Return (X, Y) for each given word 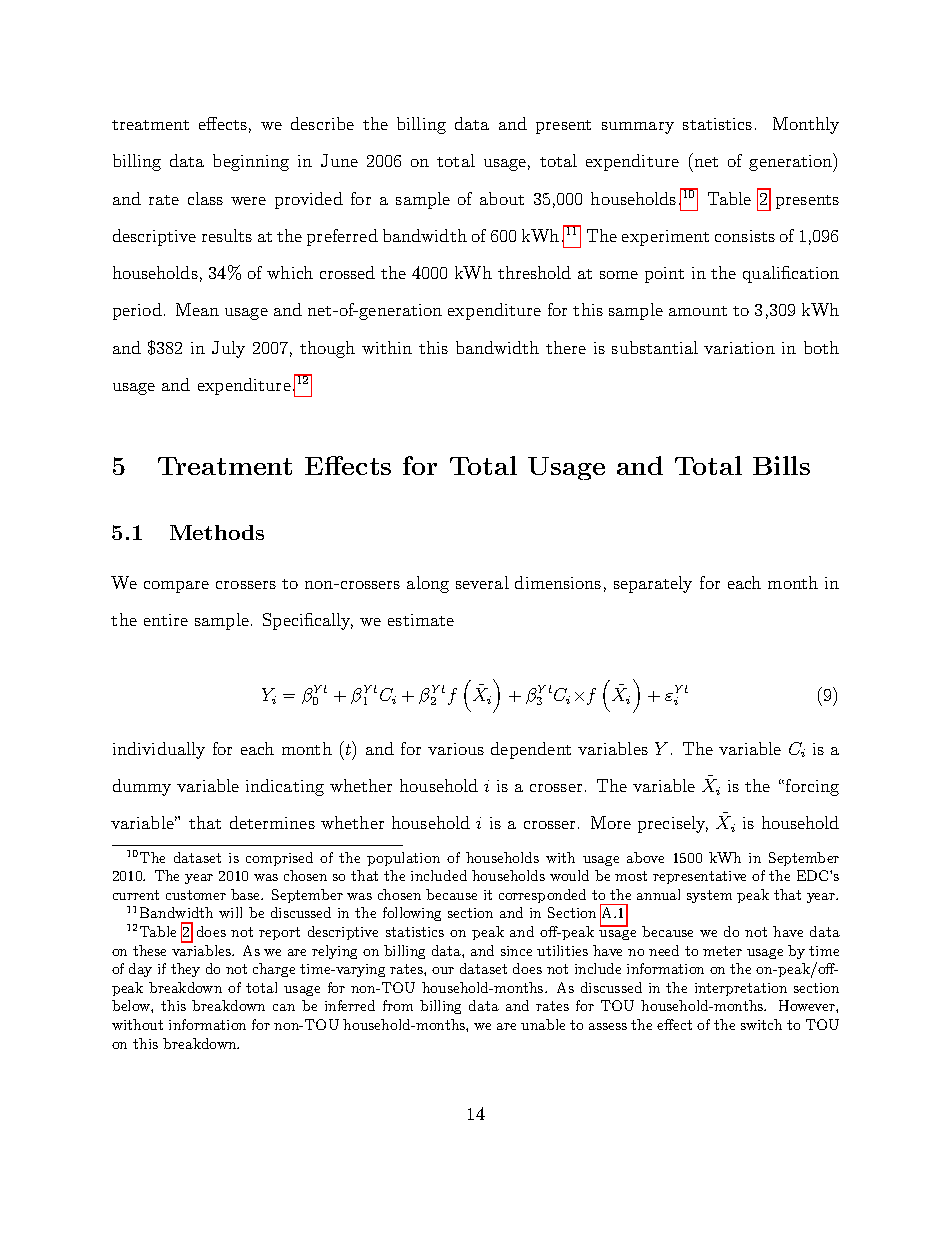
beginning (251, 162)
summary (638, 128)
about (502, 198)
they (185, 970)
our (443, 970)
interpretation (741, 989)
